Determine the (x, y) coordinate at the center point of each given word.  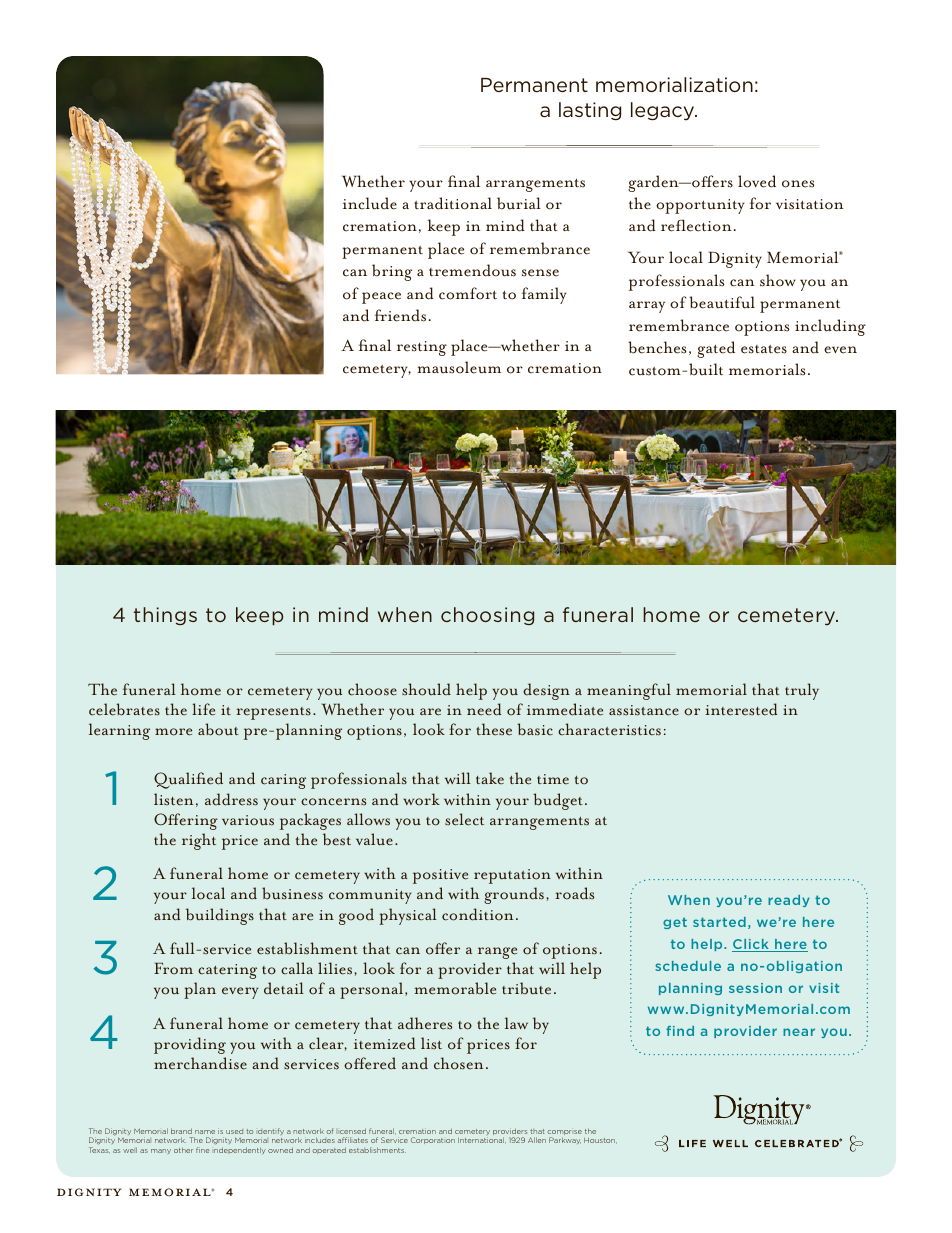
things (165, 616)
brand (181, 1131)
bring (392, 272)
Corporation (433, 1140)
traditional (453, 203)
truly (802, 691)
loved (757, 181)
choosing (487, 616)
